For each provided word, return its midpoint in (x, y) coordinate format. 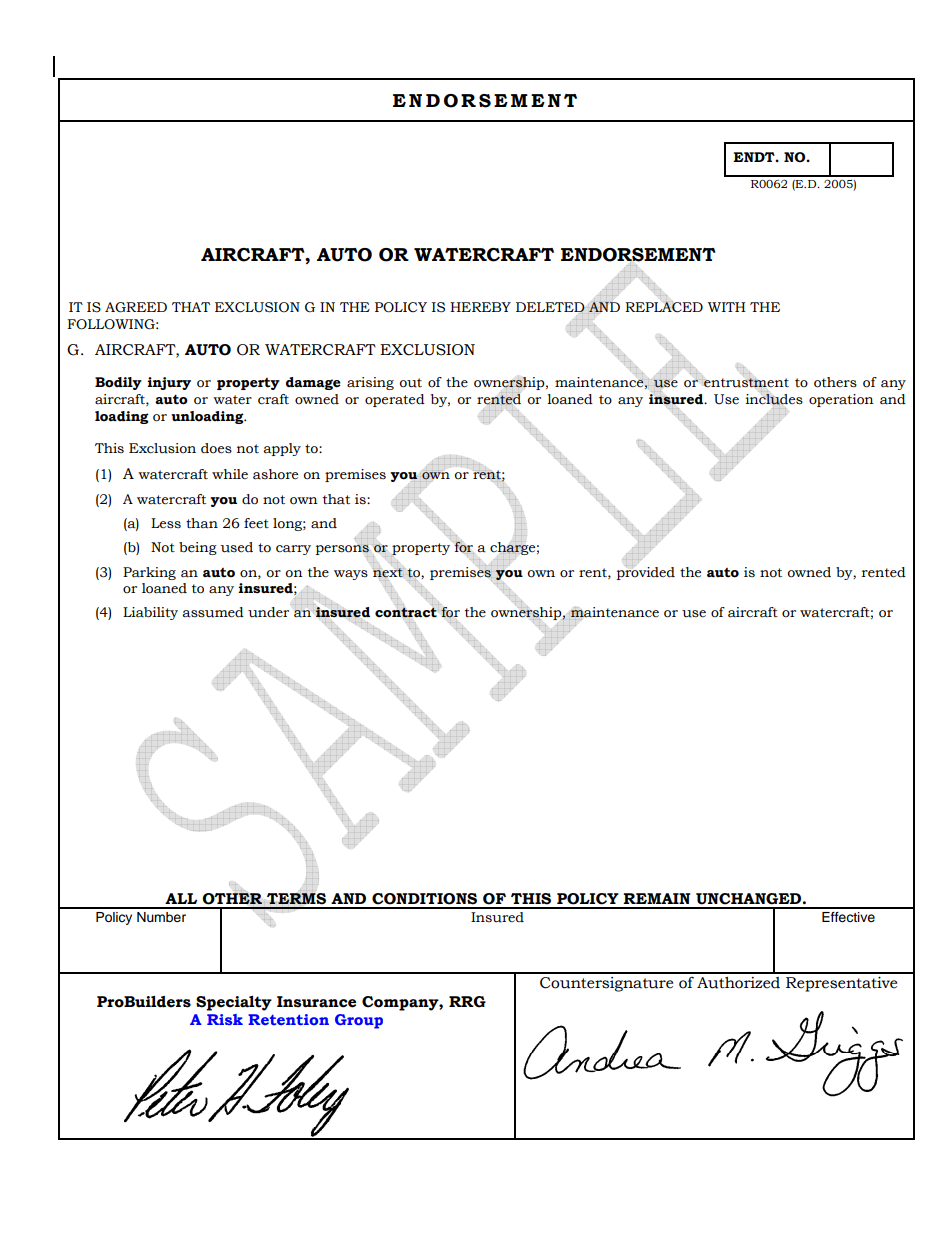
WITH (726, 307)
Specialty (234, 1003)
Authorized (738, 983)
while (230, 474)
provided (646, 572)
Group (359, 1021)
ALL (181, 898)
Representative (841, 984)
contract (407, 612)
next (388, 573)
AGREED (136, 307)
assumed (213, 612)
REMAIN (656, 898)
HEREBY (480, 307)
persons (343, 550)
